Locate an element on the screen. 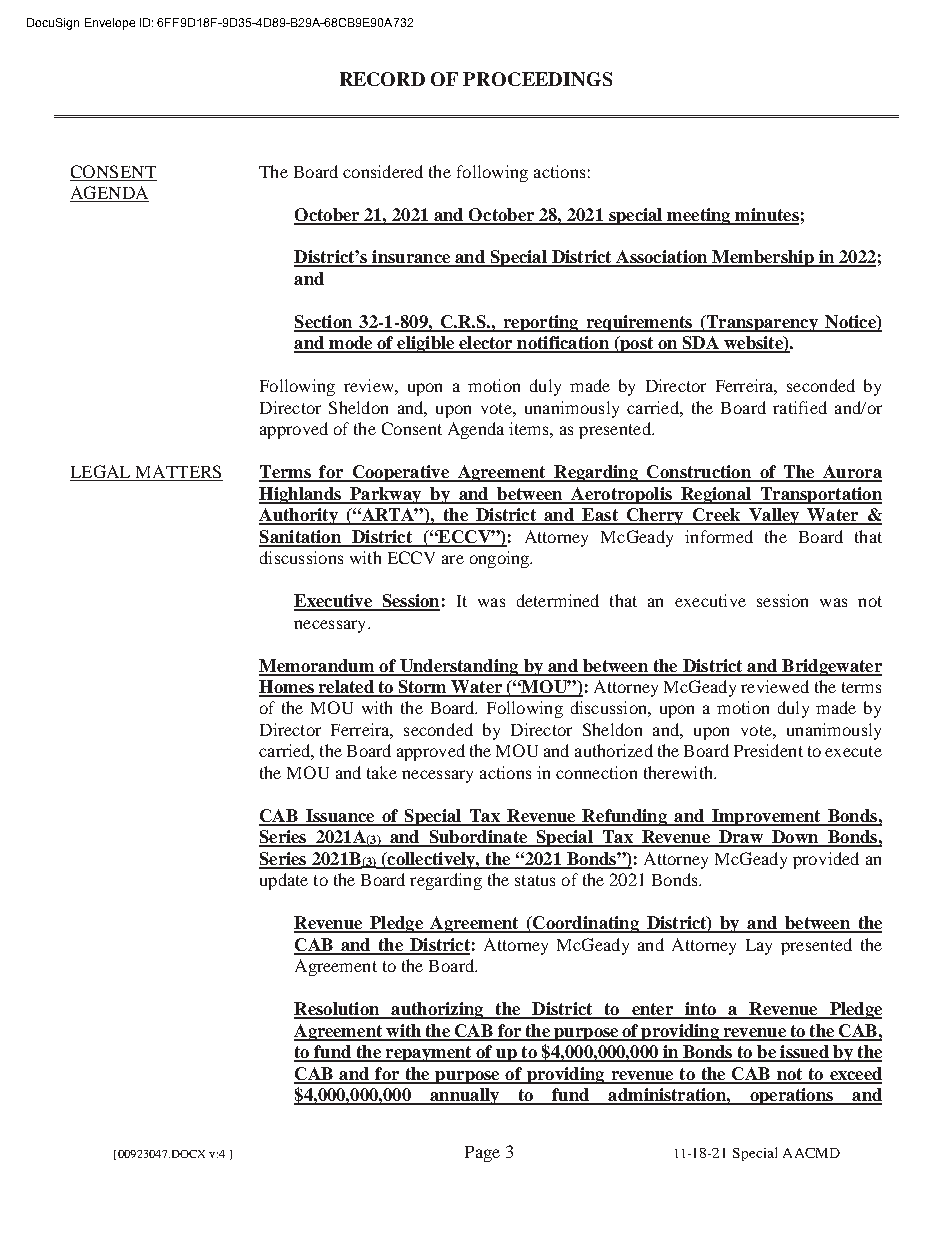  meeting is located at coordinates (699, 216).
